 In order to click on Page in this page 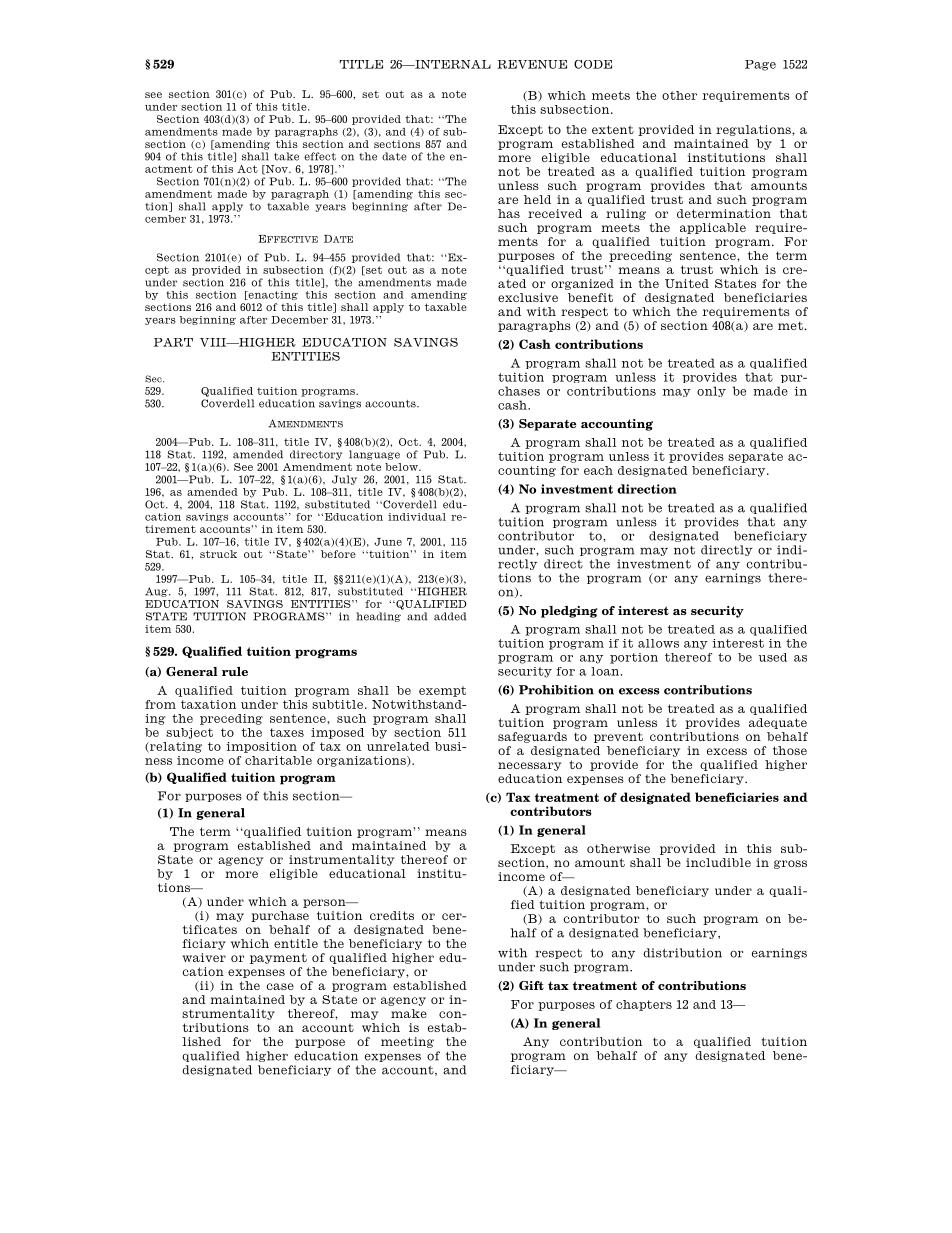, I will do `click(760, 65)`.
